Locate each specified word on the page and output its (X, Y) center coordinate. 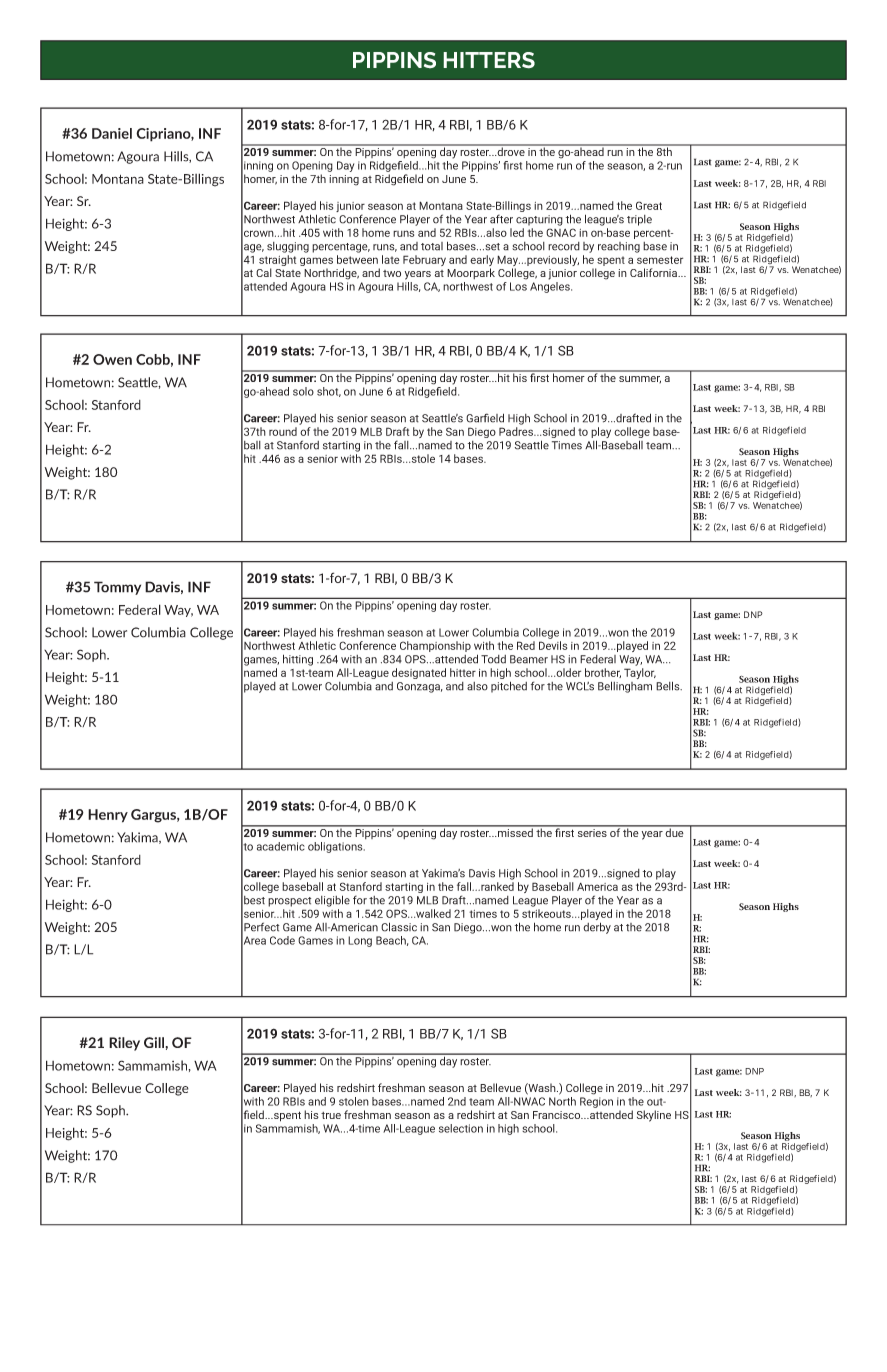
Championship (435, 646)
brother (603, 673)
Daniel (112, 133)
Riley (124, 1044)
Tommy (117, 588)
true (331, 1115)
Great (649, 205)
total (432, 246)
